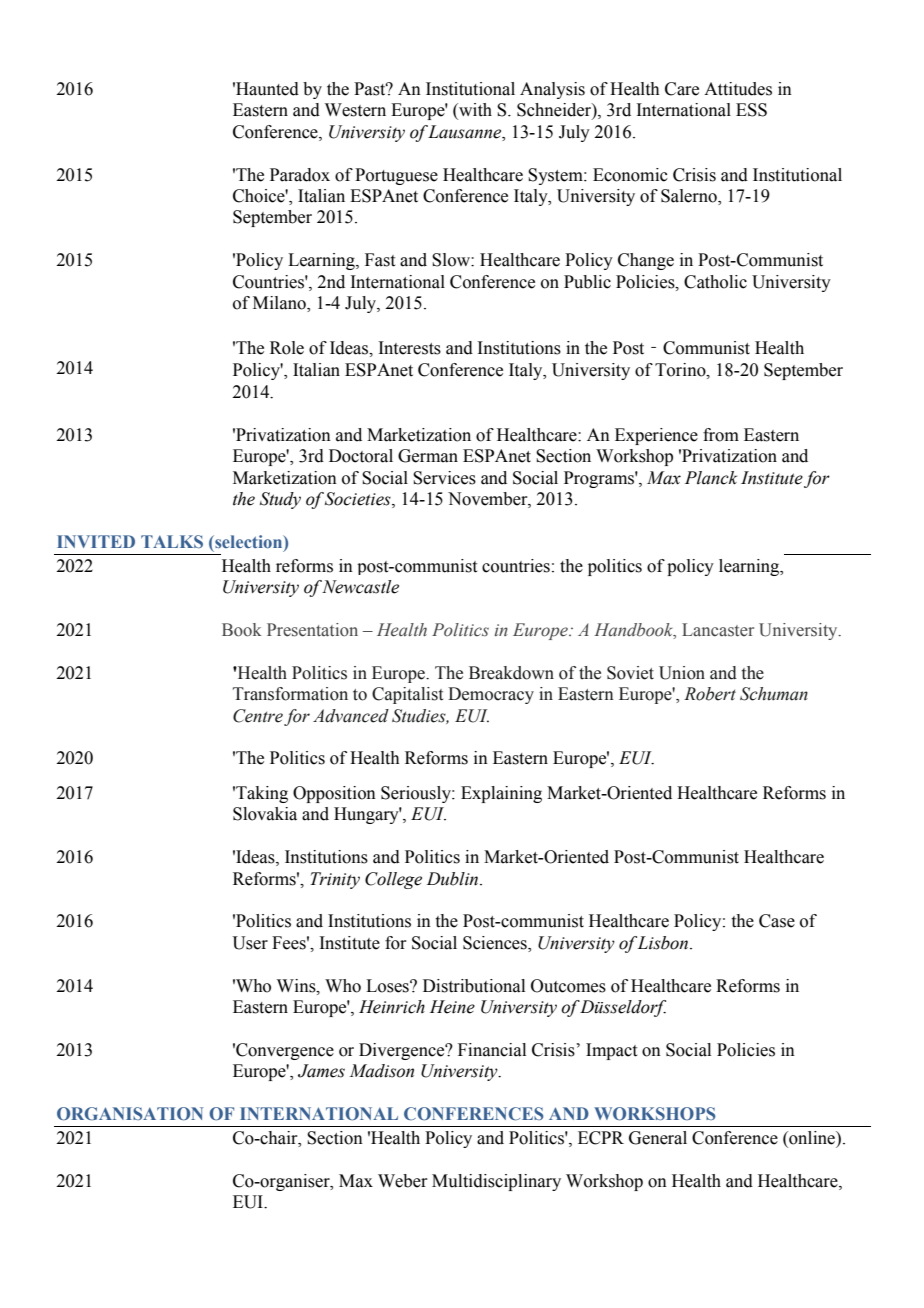 This screenshot has height=1308, width=924. I want to click on Paradox, so click(300, 175).
